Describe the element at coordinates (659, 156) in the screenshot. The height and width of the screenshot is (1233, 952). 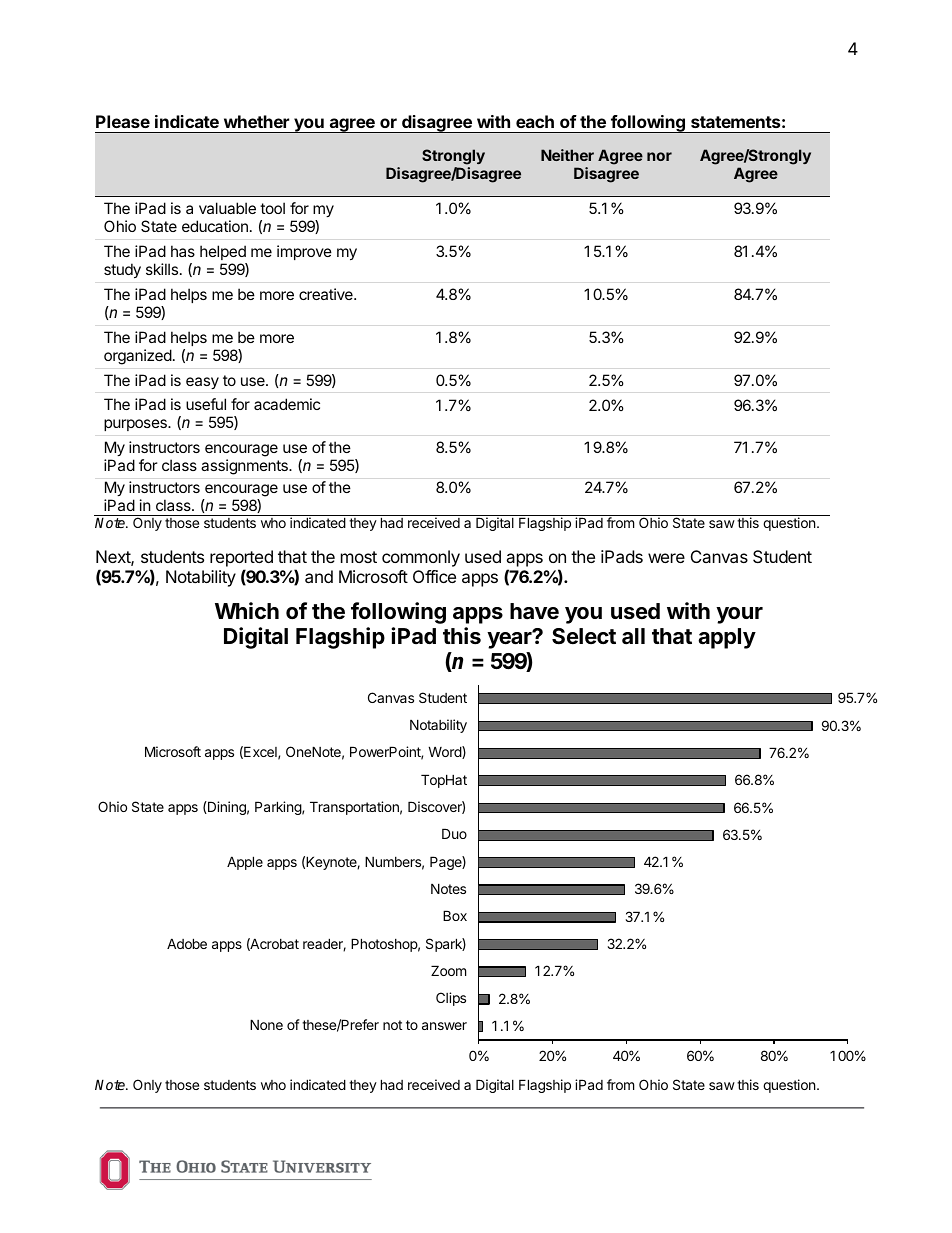
I see `nor` at that location.
